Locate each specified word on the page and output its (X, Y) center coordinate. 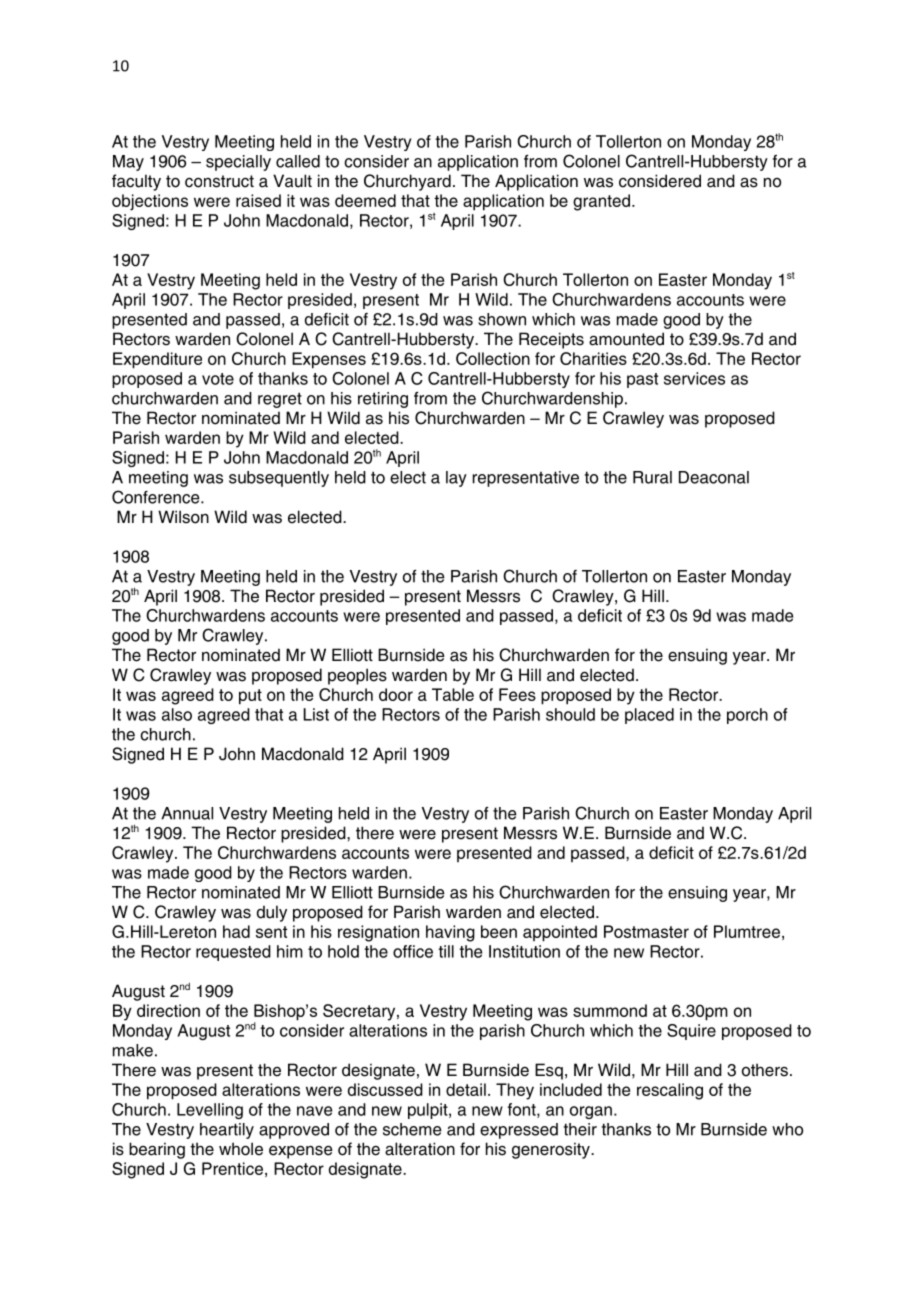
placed (649, 716)
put (250, 697)
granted (601, 202)
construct (219, 181)
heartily (227, 1131)
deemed (365, 200)
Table (453, 694)
